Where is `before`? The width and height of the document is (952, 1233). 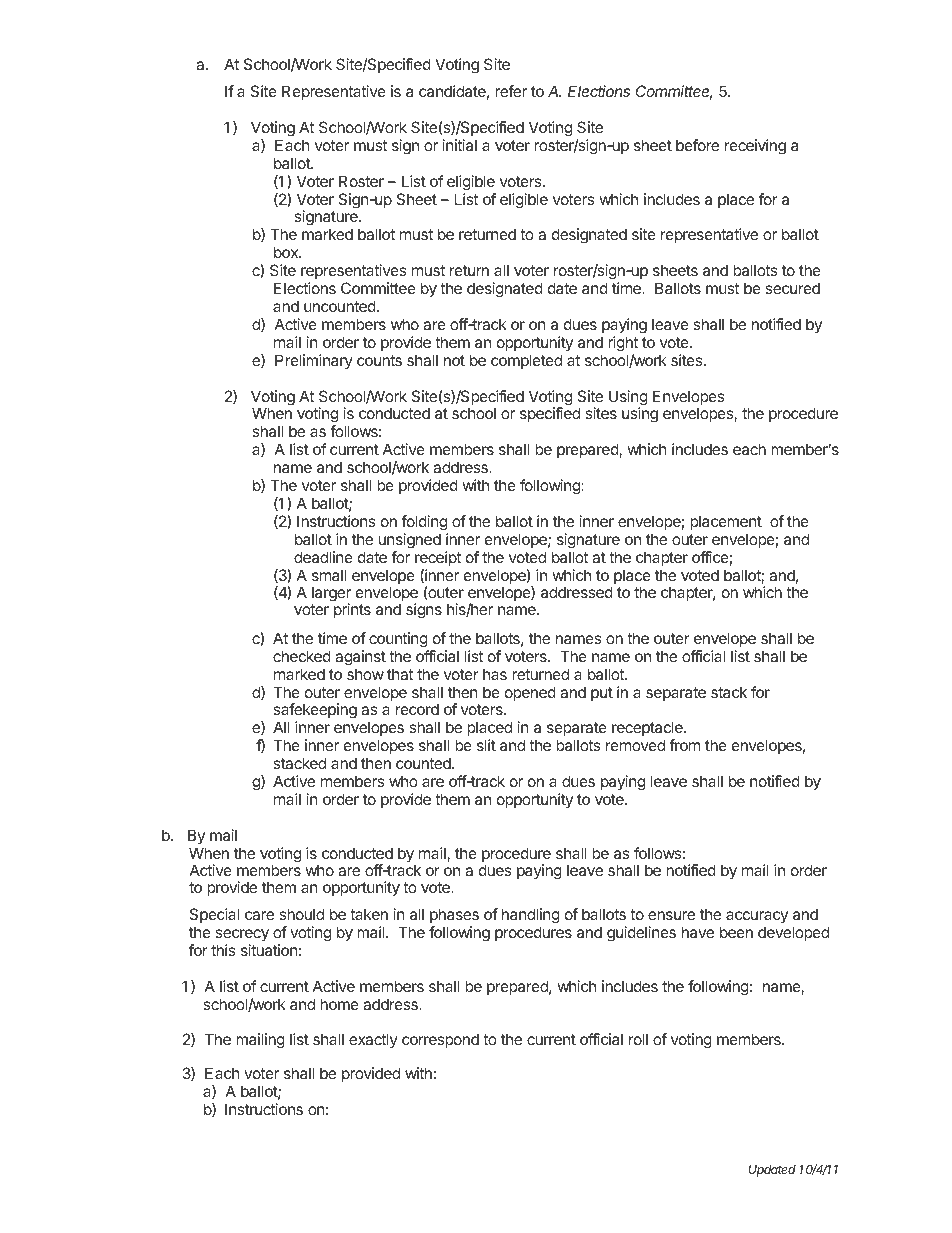 before is located at coordinates (697, 145).
